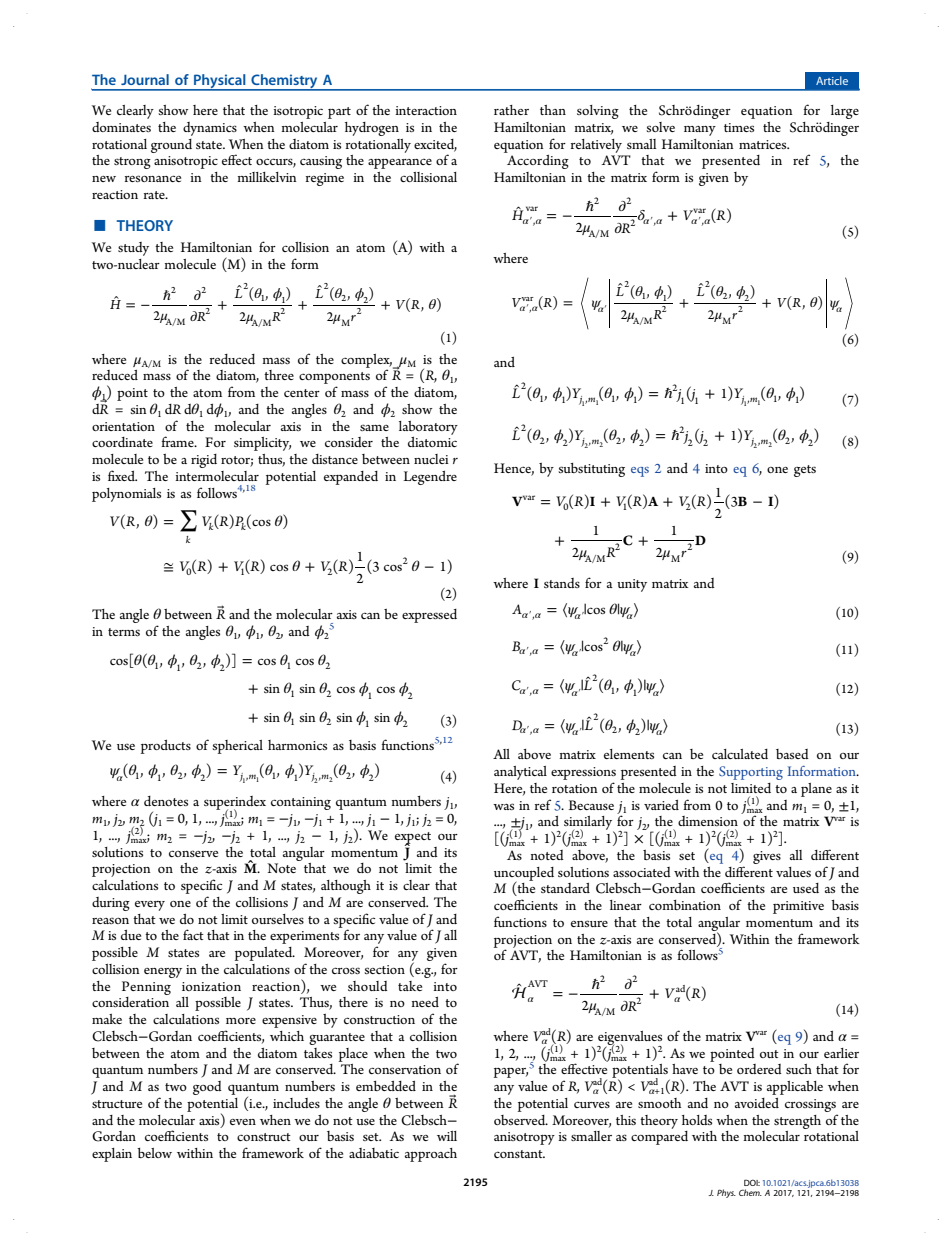 The height and width of the screenshot is (1246, 952). What do you see at coordinates (739, 127) in the screenshot?
I see `times` at bounding box center [739, 127].
